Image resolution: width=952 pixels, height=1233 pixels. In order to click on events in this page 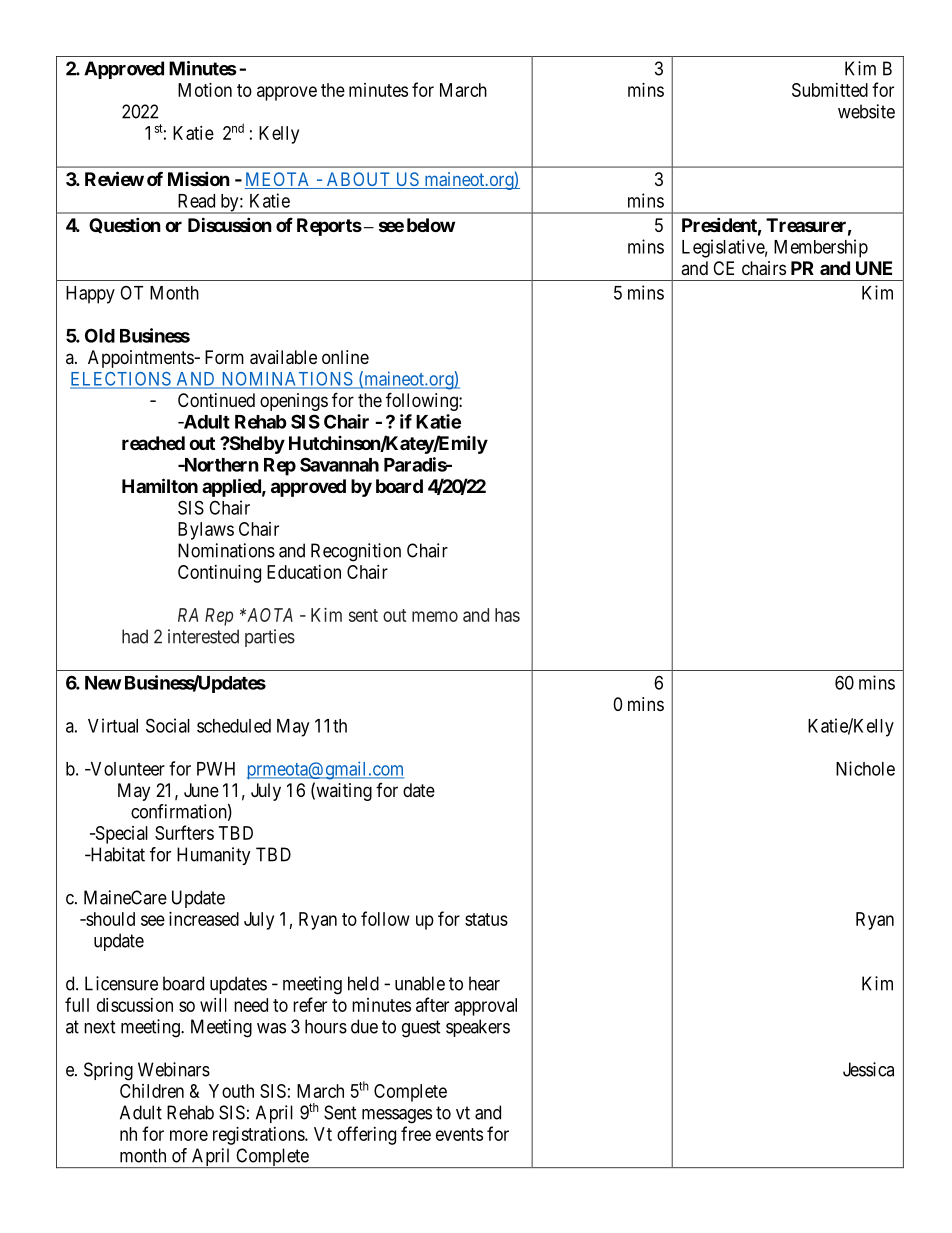, I will do `click(459, 1134)`.
